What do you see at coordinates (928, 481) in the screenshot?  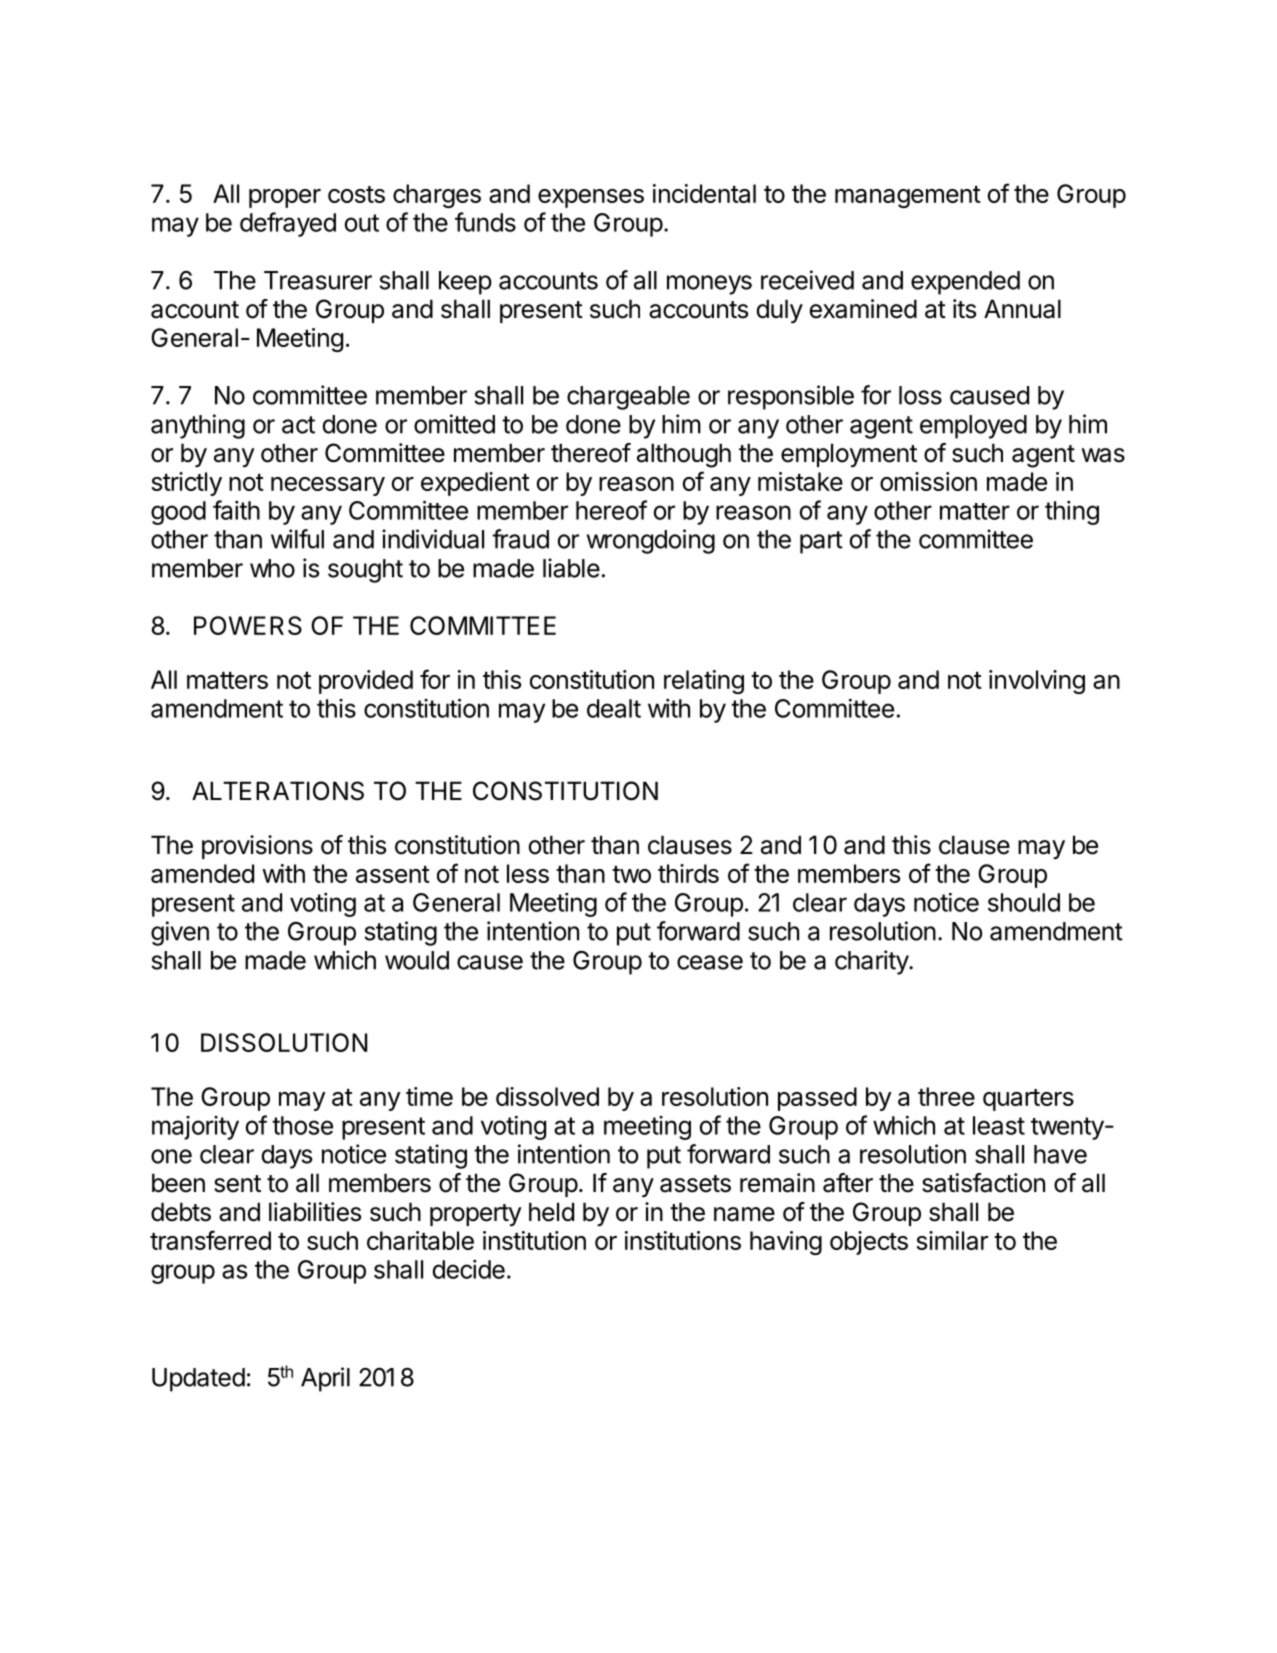 I see `omission` at bounding box center [928, 481].
